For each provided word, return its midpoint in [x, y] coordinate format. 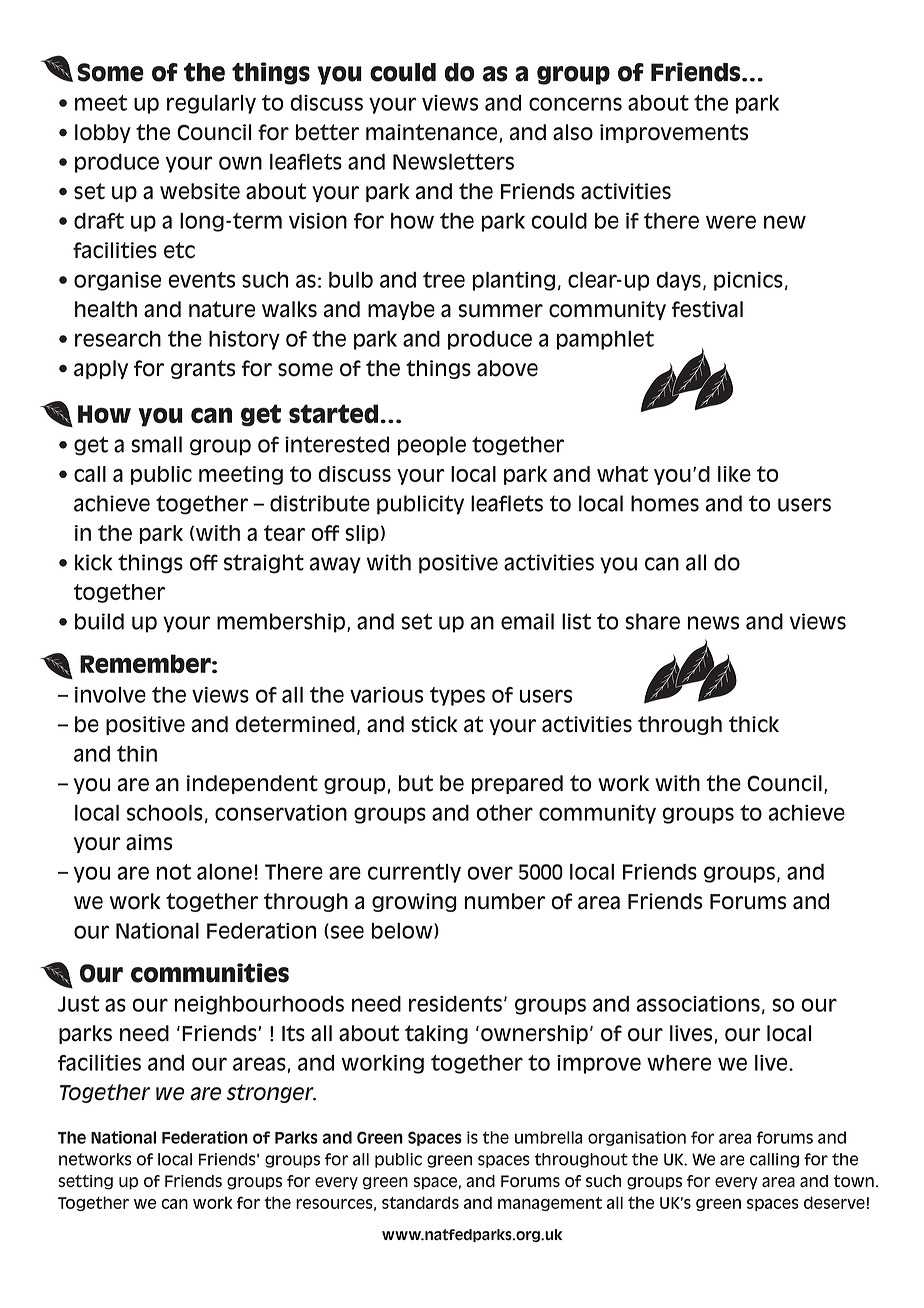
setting [85, 1182]
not [174, 872]
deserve [834, 1202]
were [731, 222]
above [507, 368]
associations [698, 1004]
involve [110, 695]
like [734, 474]
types [457, 696]
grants [203, 369]
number [505, 901]
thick [754, 724]
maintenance [431, 132]
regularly [211, 104]
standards [420, 1202]
